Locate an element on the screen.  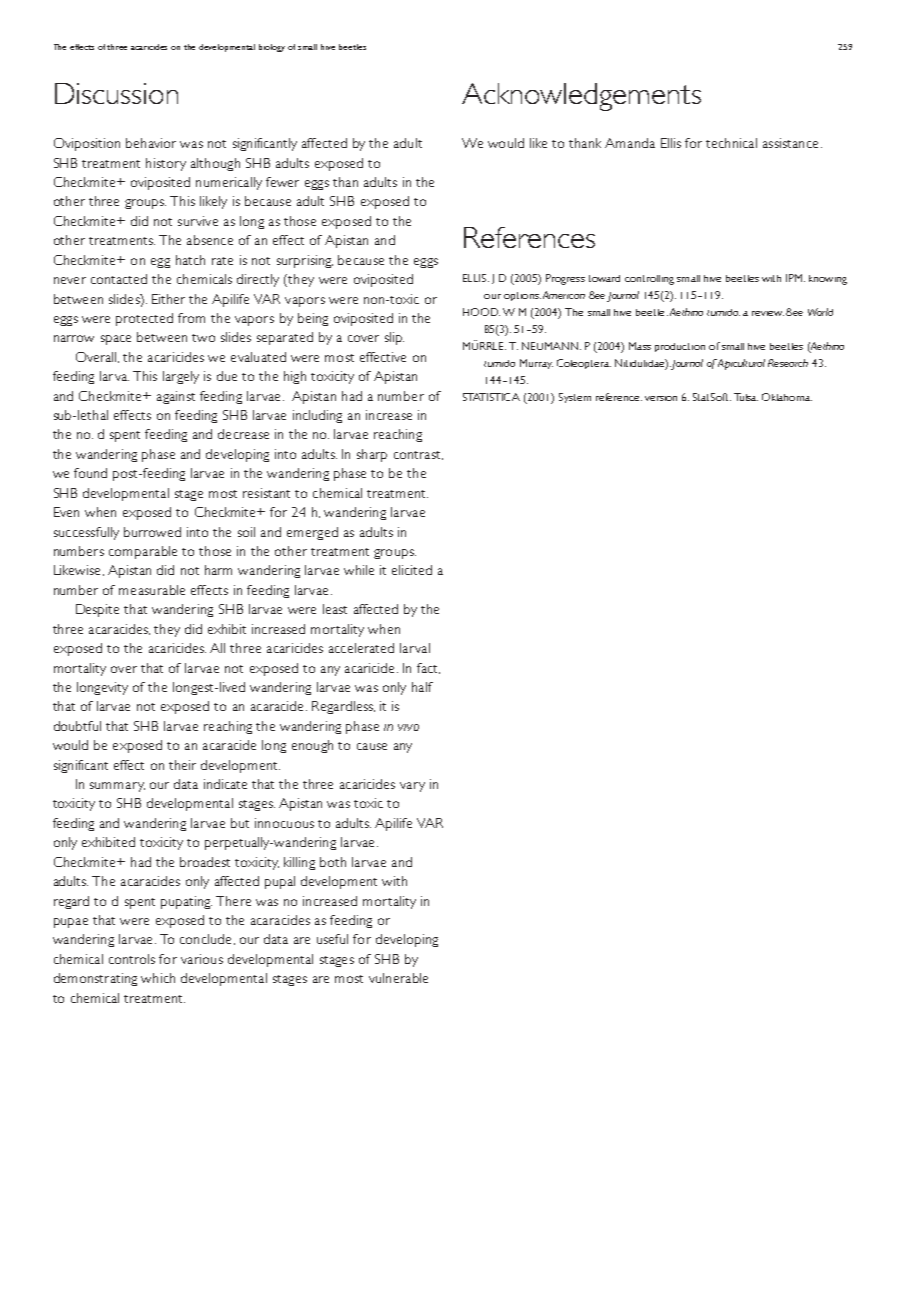
Despite is located at coordinates (97, 610).
